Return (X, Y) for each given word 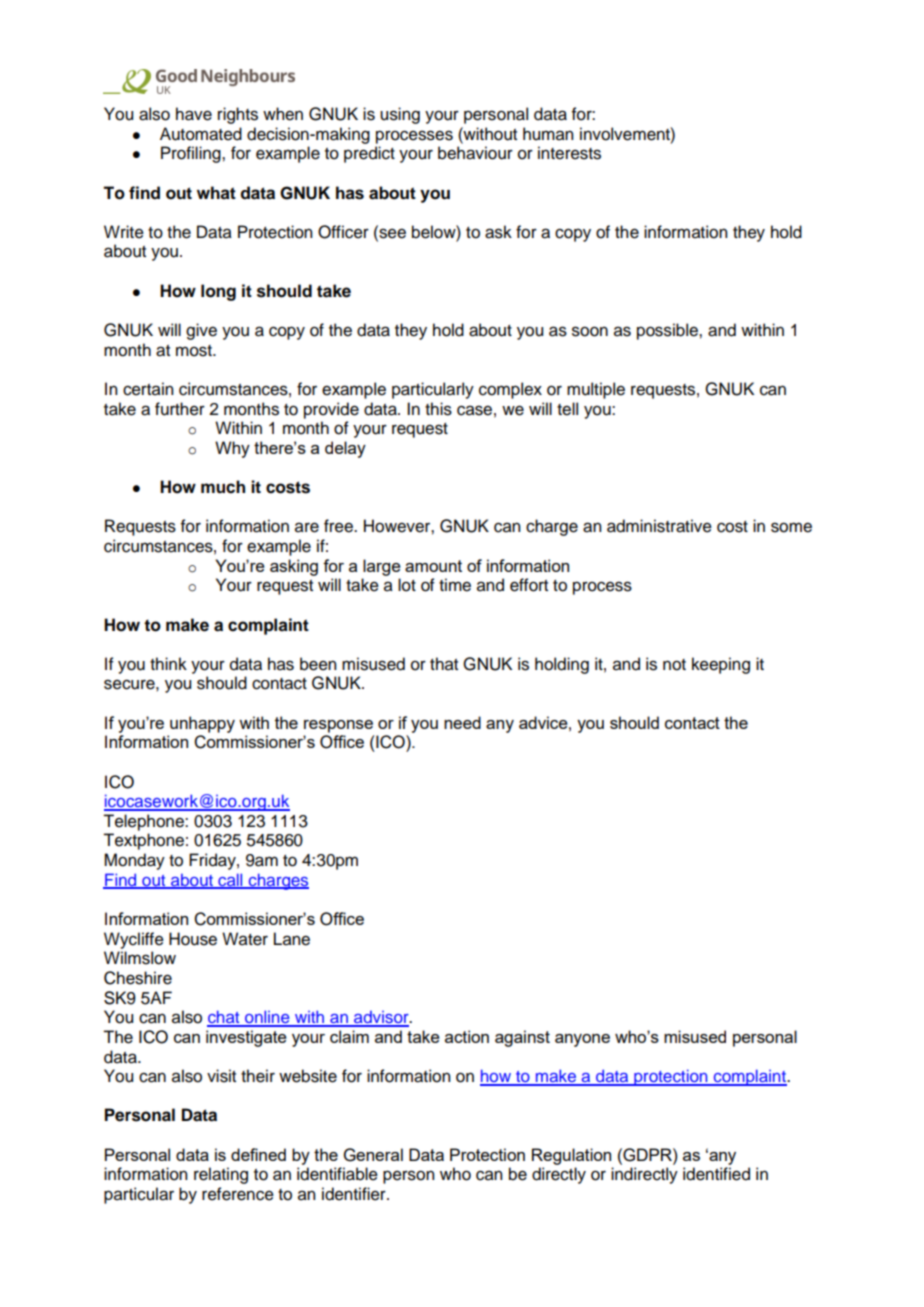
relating (221, 1175)
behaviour (475, 153)
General (373, 1155)
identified (716, 1174)
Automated (201, 134)
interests (569, 153)
